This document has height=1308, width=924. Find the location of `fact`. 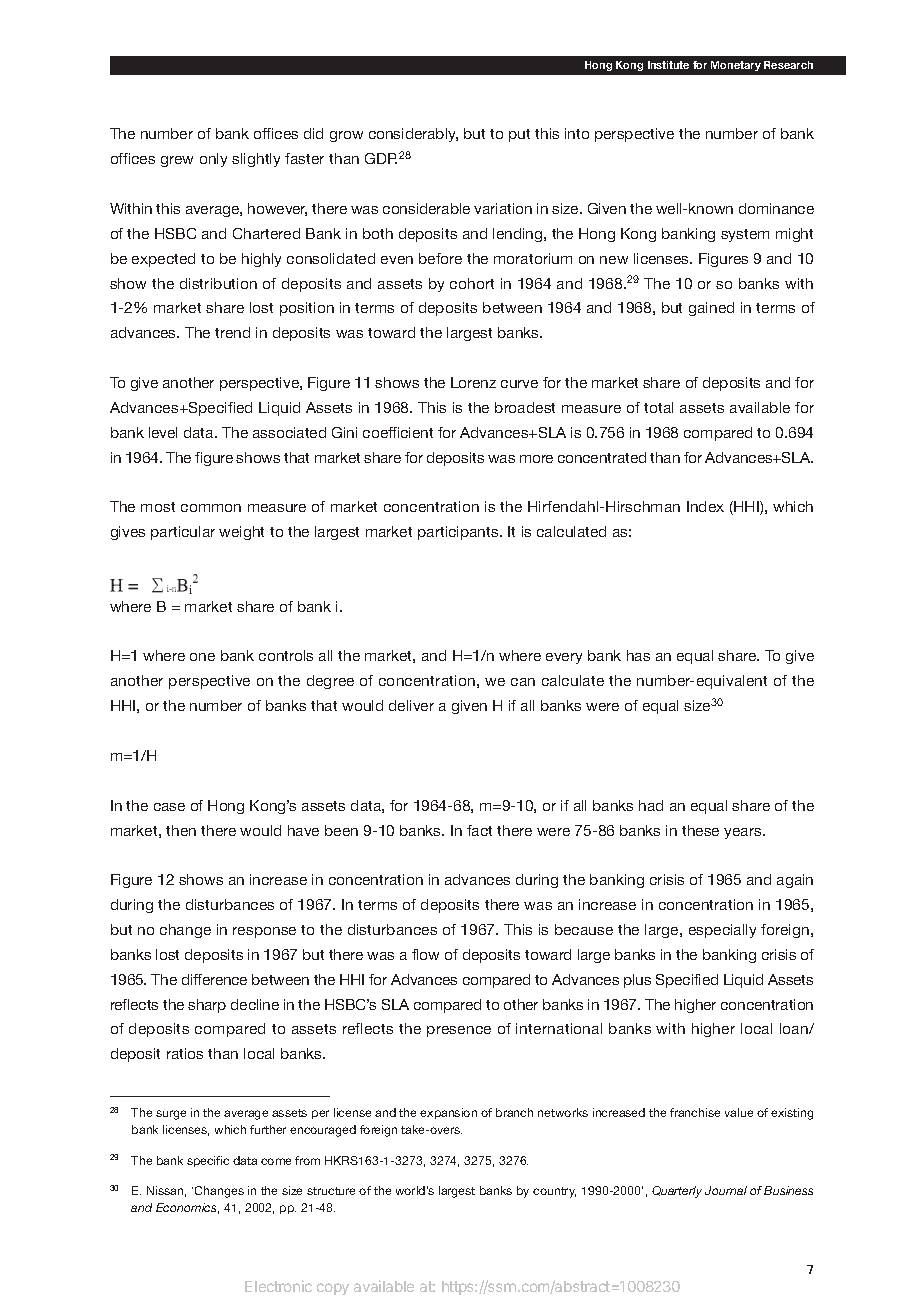

fact is located at coordinates (479, 830).
